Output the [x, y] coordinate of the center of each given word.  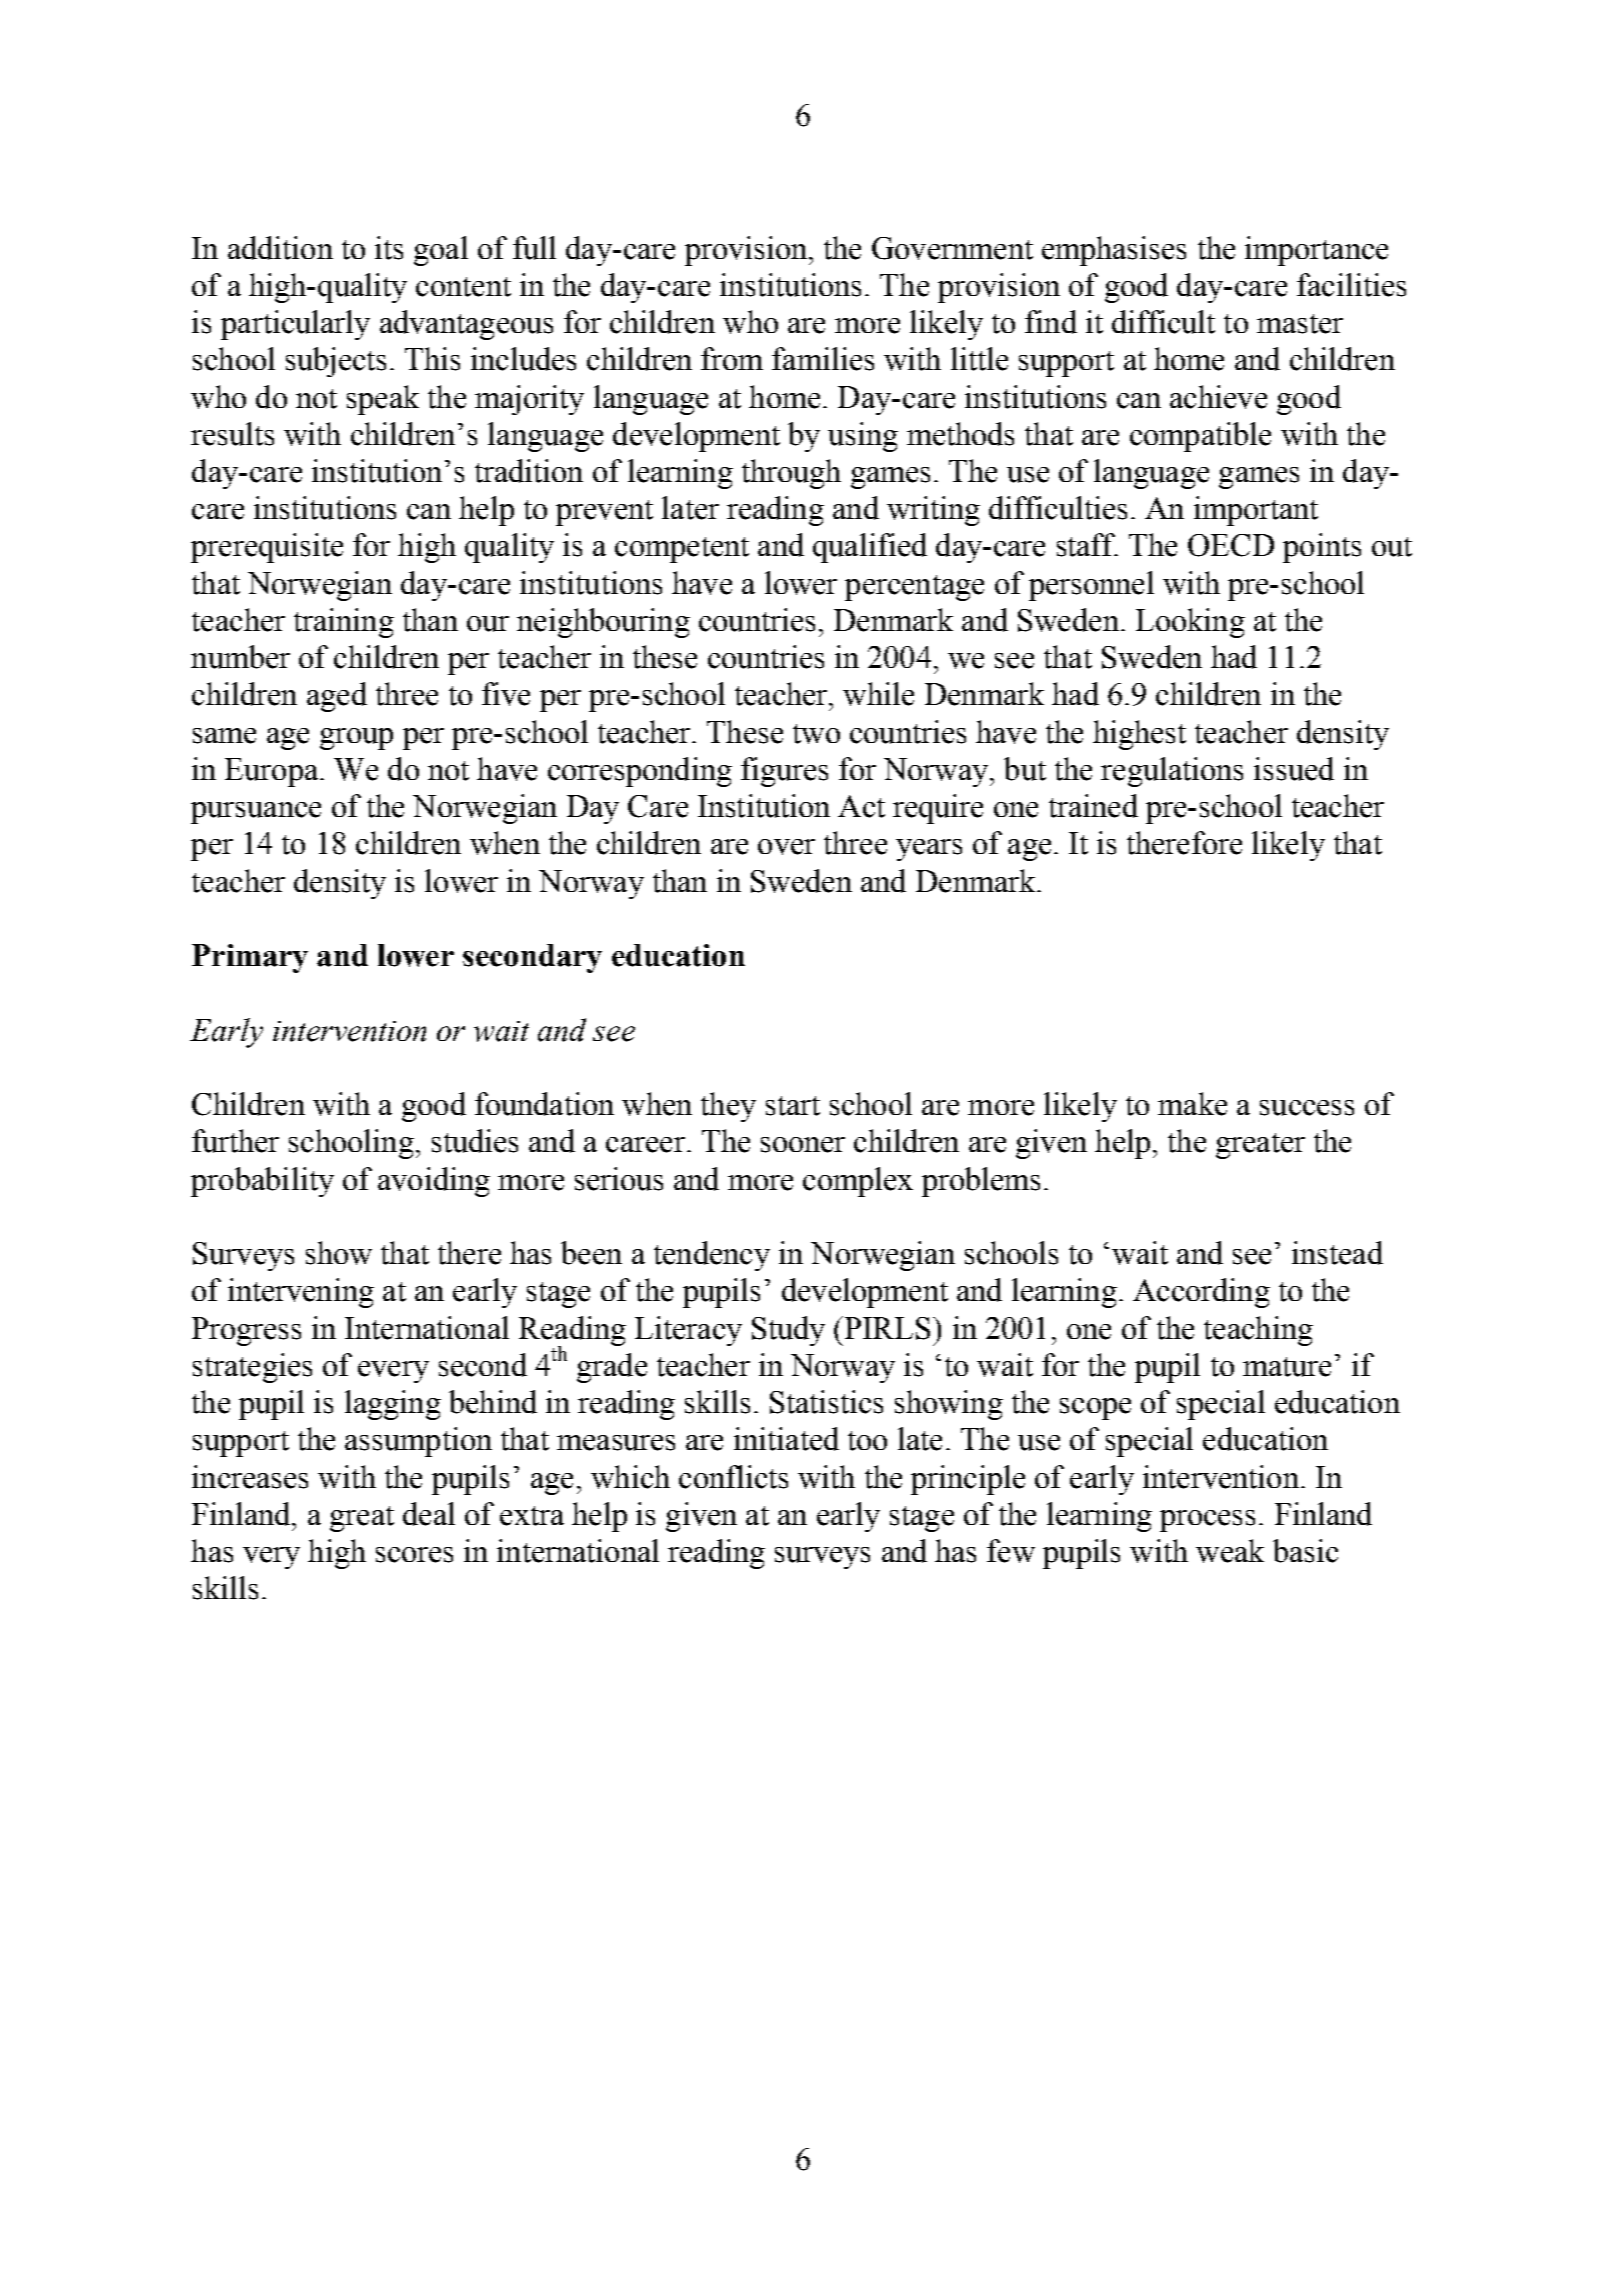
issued [1294, 769]
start [793, 1106]
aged [337, 697]
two [816, 734]
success [1307, 1108]
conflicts [733, 1477]
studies [475, 1141]
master [1300, 324]
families [823, 359]
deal [429, 1514]
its [389, 248]
